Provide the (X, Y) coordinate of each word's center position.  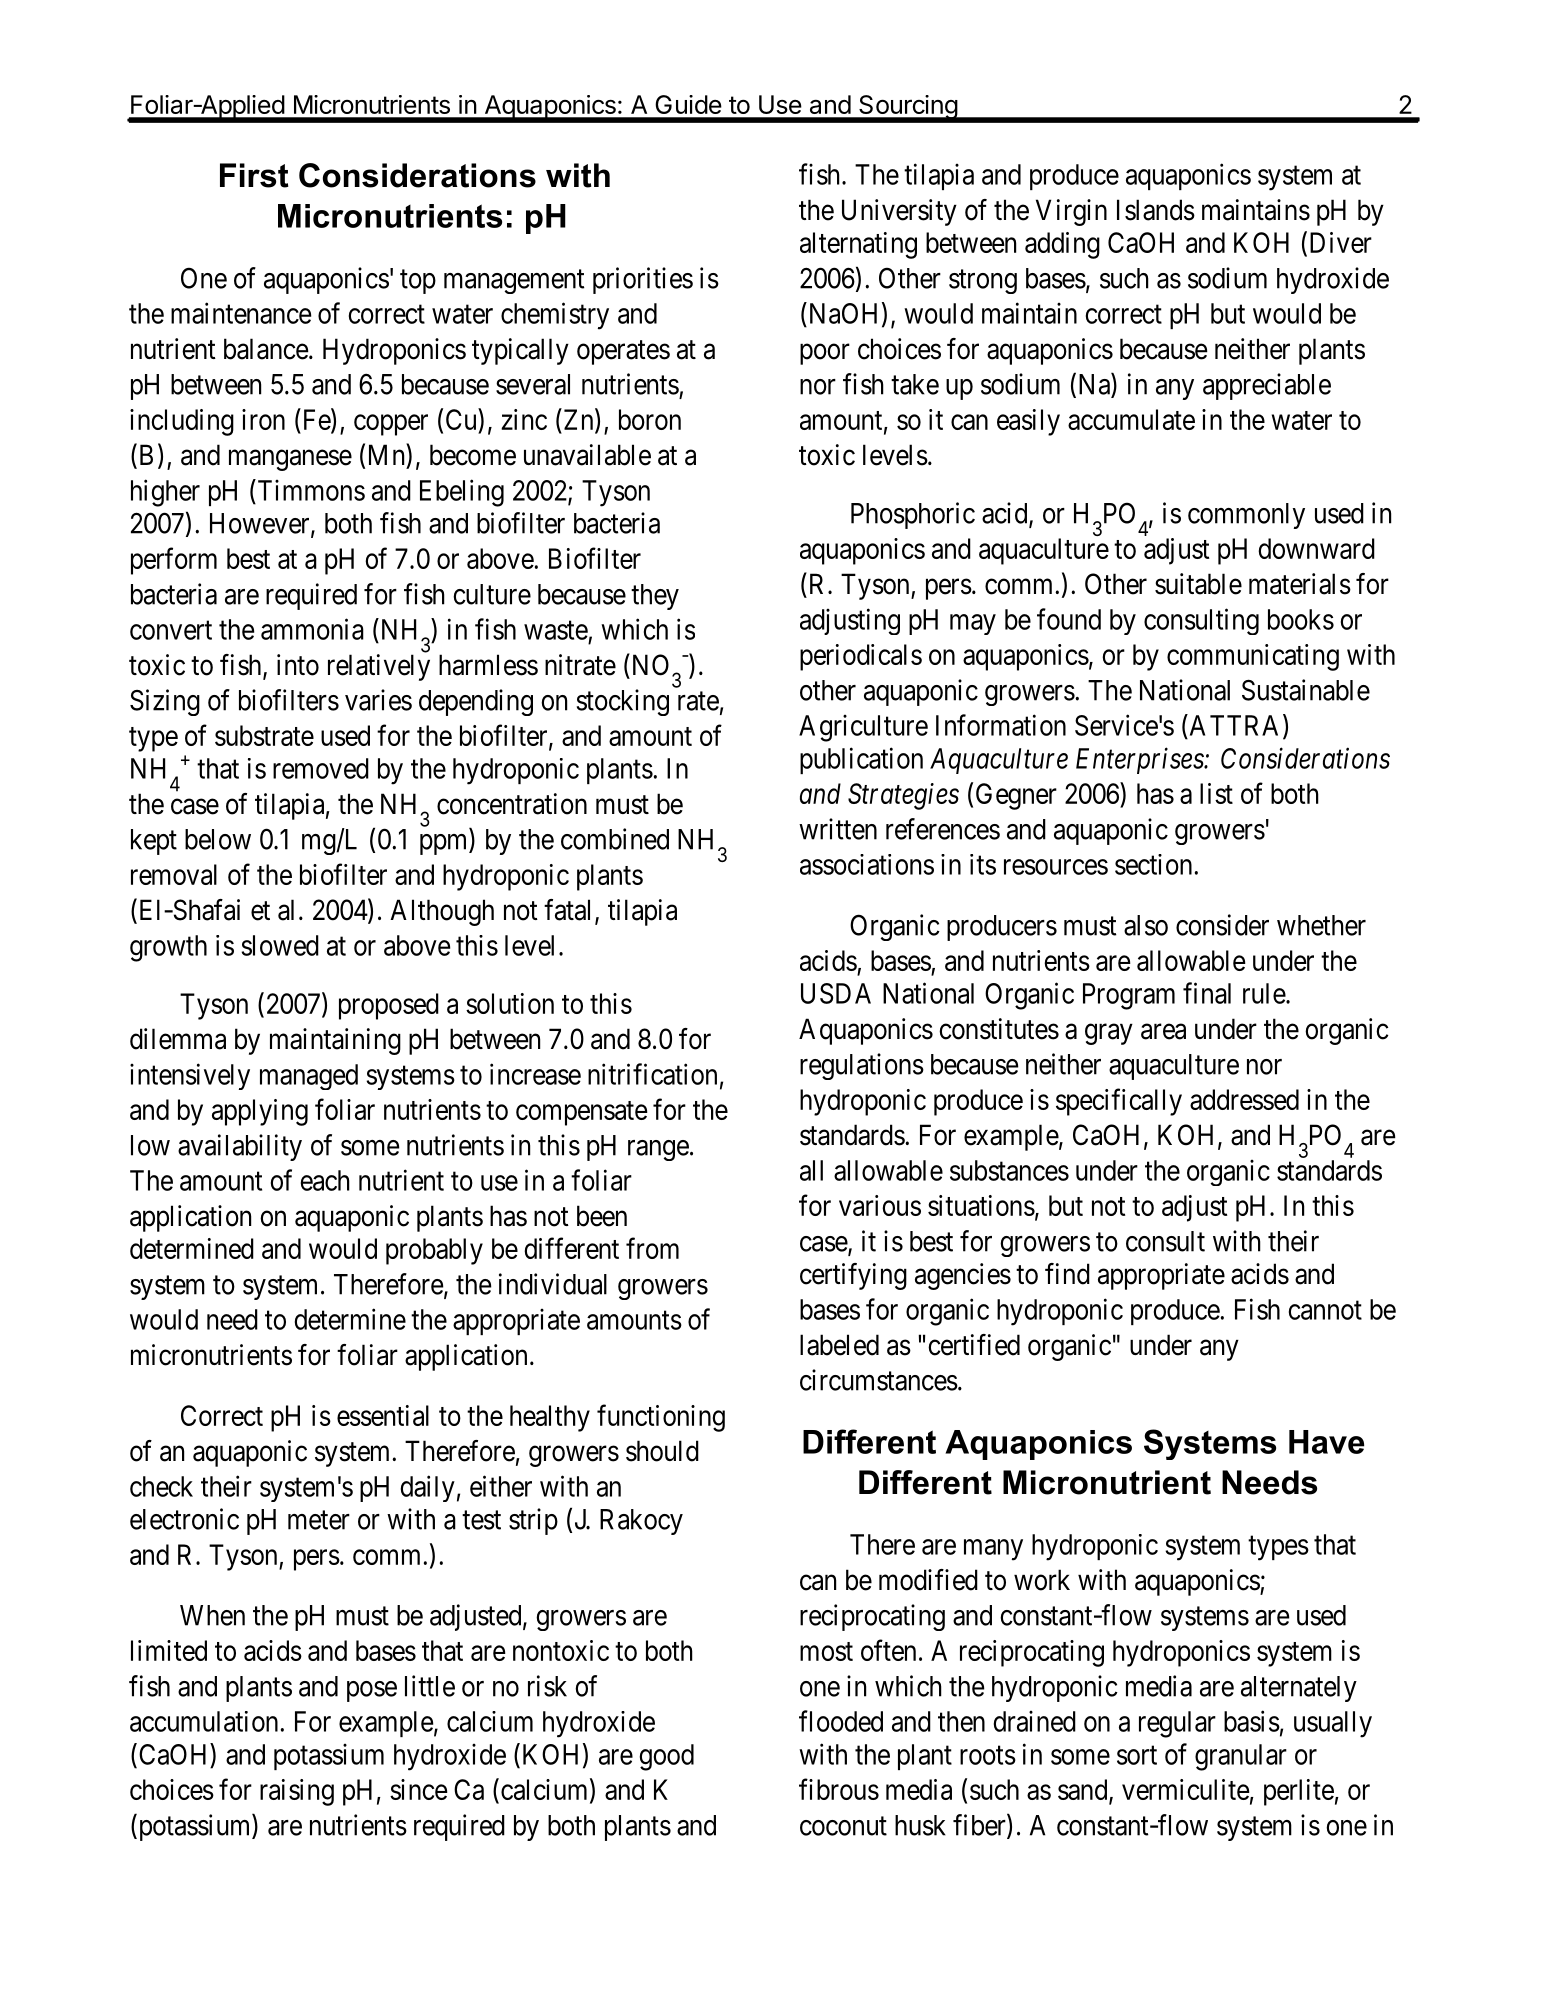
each (325, 1180)
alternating (858, 245)
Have (1326, 1442)
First (254, 175)
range (658, 1150)
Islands (1156, 210)
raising (297, 1792)
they (655, 597)
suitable (1198, 584)
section (1153, 864)
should (662, 1451)
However (261, 524)
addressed (1244, 1099)
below (218, 839)
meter (319, 1520)
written (838, 829)
